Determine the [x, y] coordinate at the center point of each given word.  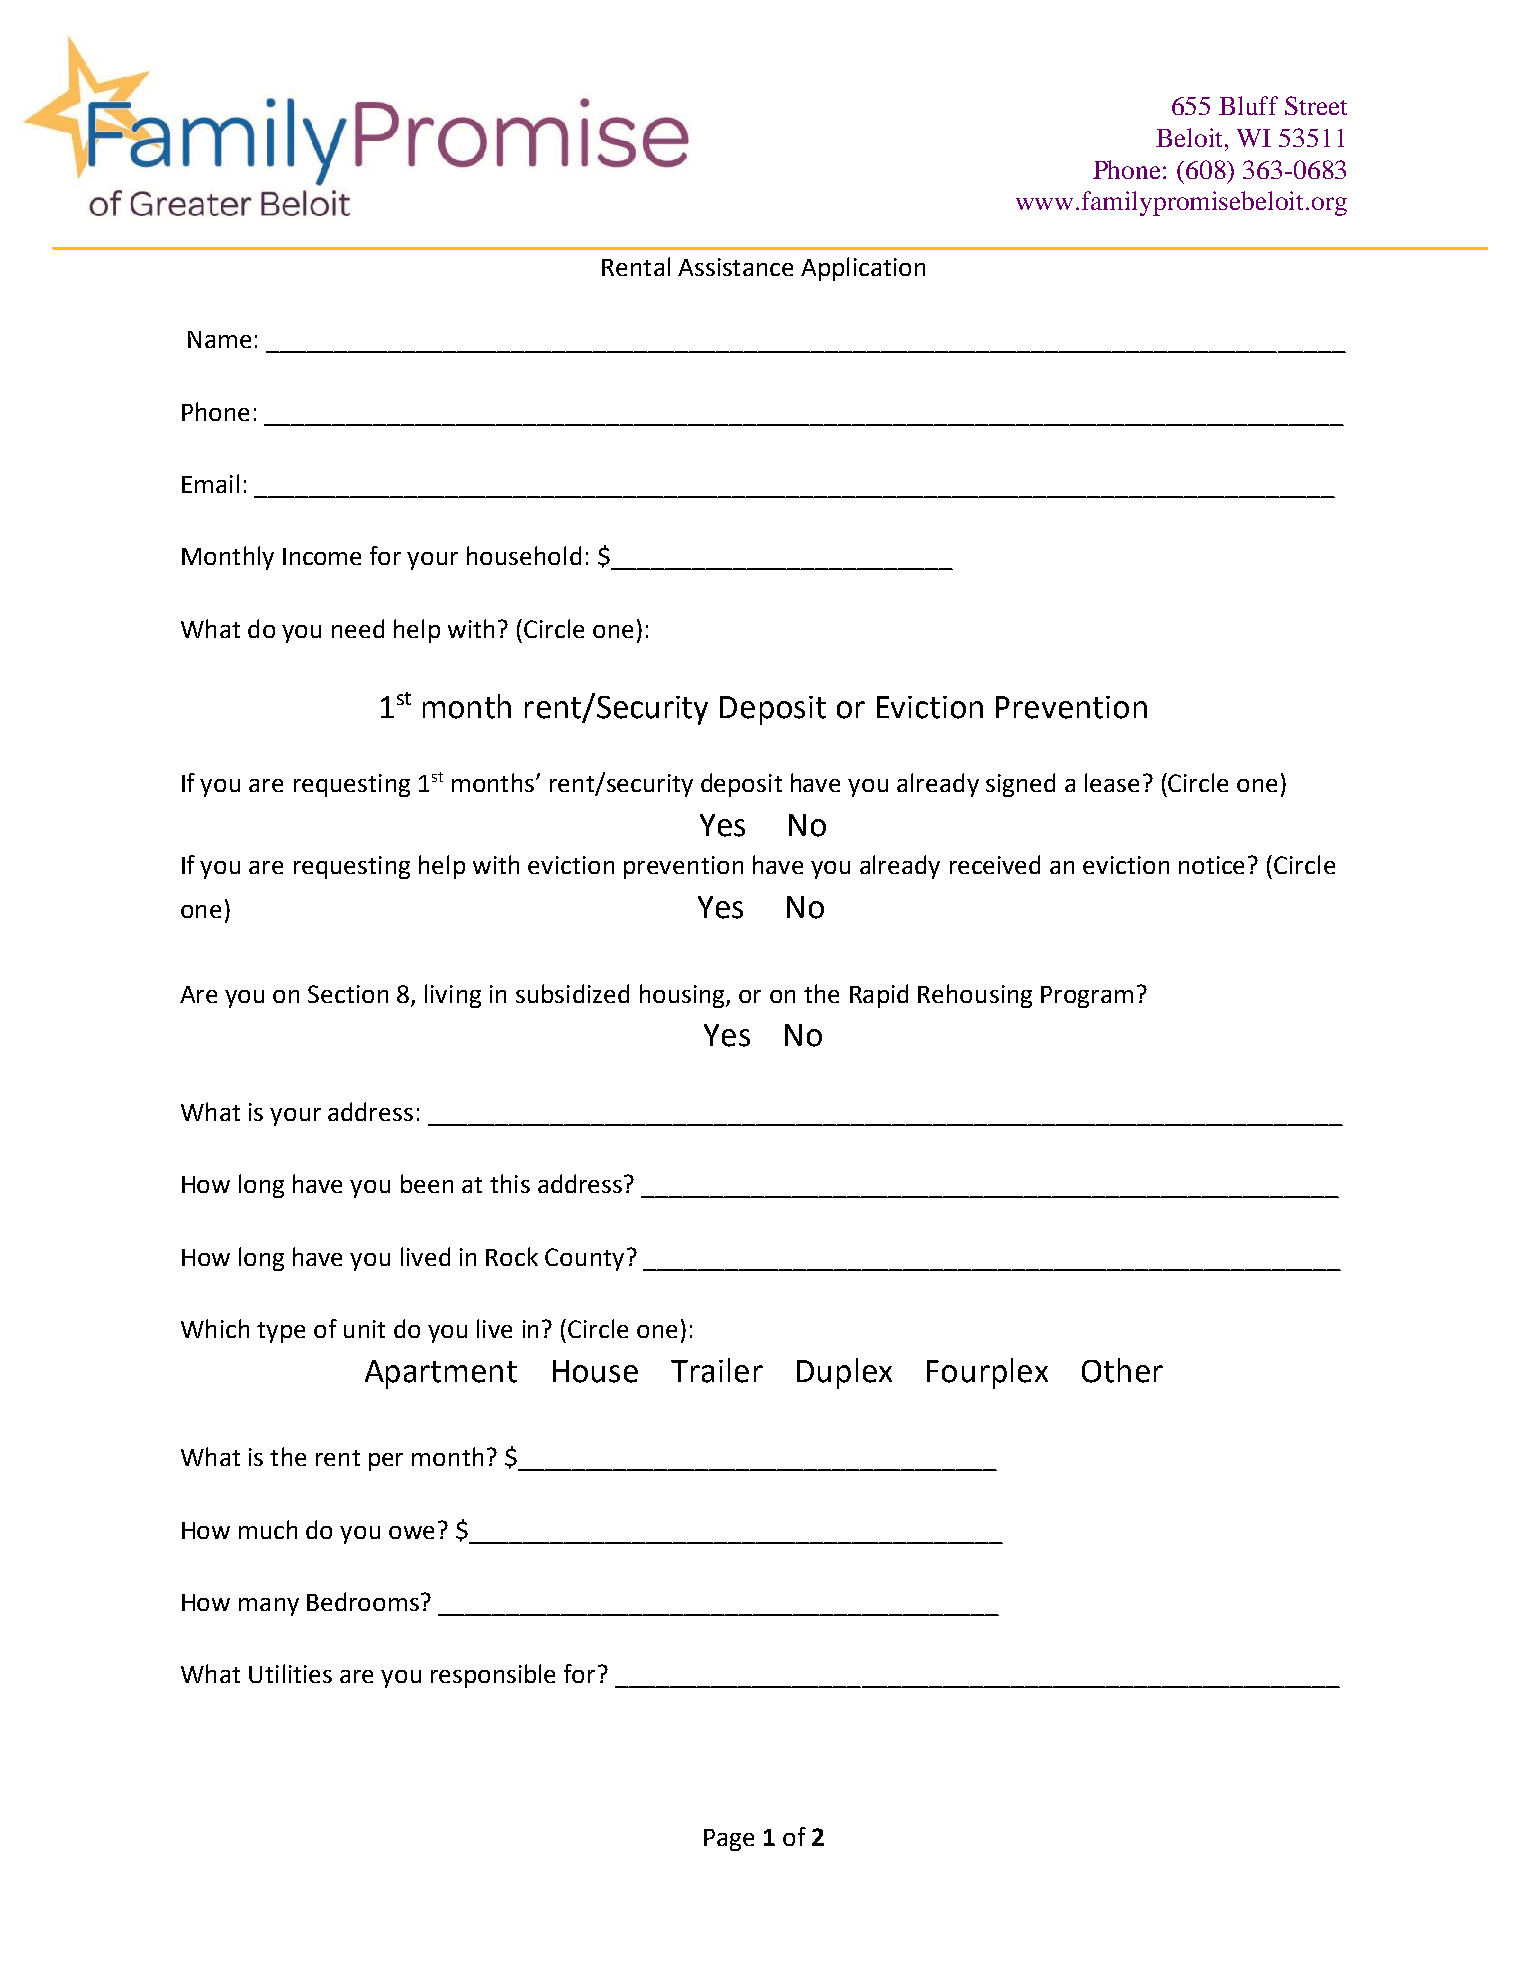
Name [219, 339]
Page [729, 1840]
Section [348, 994]
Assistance [735, 267]
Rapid [879, 996]
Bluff [1248, 105]
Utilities [290, 1673]
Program [1087, 997]
